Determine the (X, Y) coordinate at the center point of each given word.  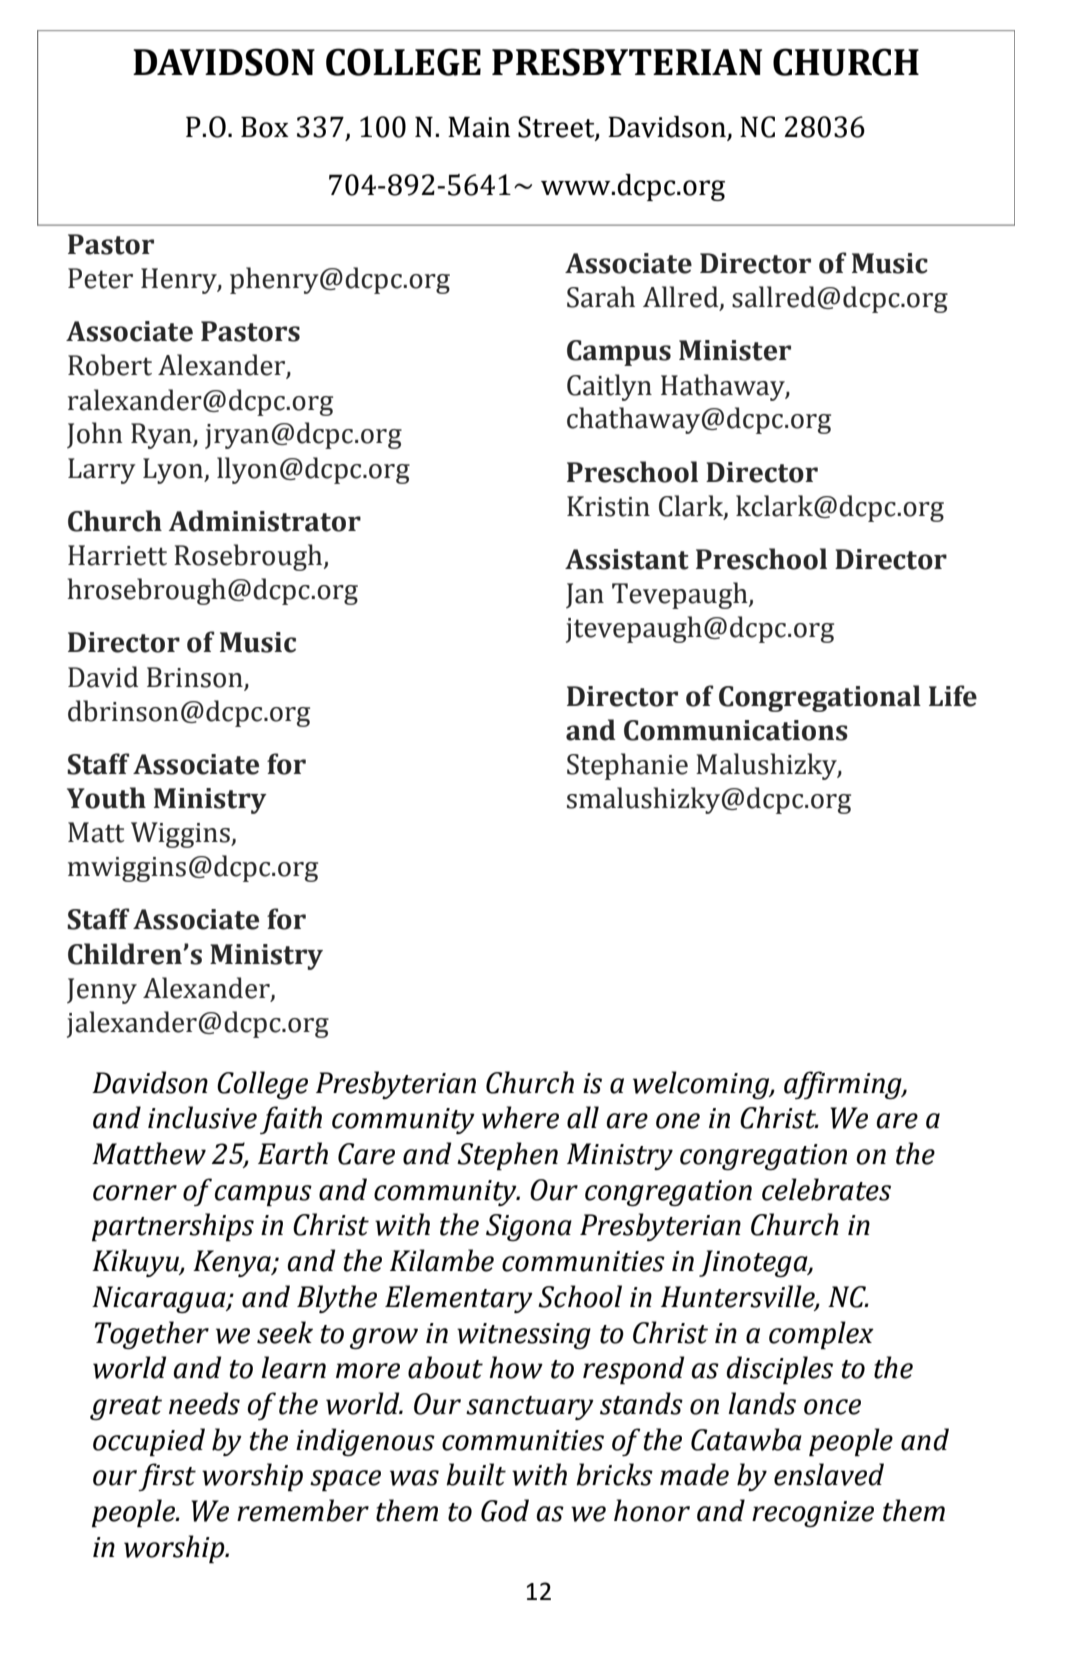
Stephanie (627, 766)
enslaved (829, 1474)
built (476, 1474)
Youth (106, 798)
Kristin (608, 506)
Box (265, 127)
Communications (736, 730)
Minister (735, 350)
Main (479, 127)
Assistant (627, 559)
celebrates (826, 1189)
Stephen (507, 1156)
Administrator (265, 521)
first (167, 1477)
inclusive (202, 1117)
